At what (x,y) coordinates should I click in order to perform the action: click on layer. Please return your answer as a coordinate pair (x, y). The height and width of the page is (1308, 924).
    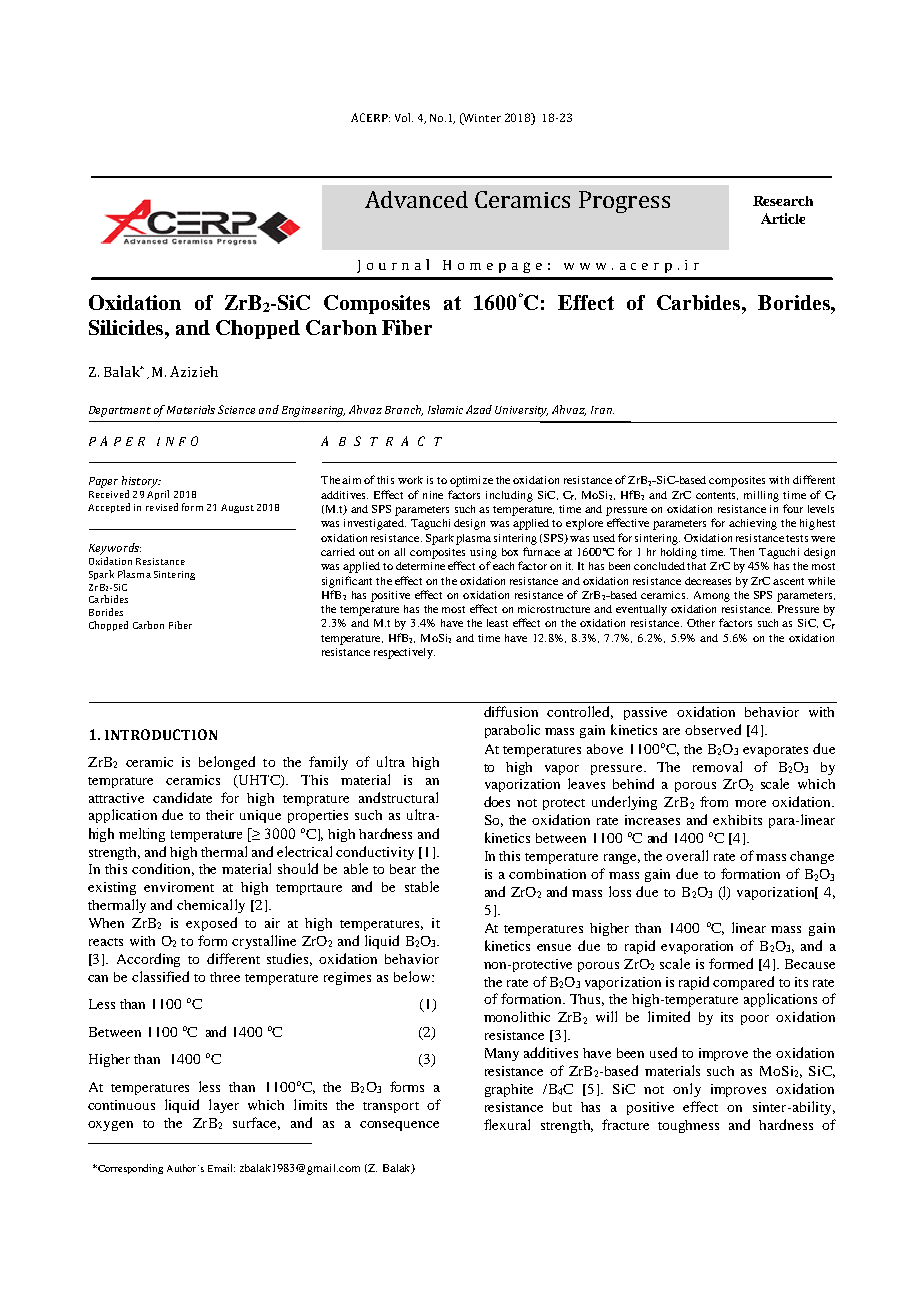
    Looking at the image, I should click on (224, 1106).
